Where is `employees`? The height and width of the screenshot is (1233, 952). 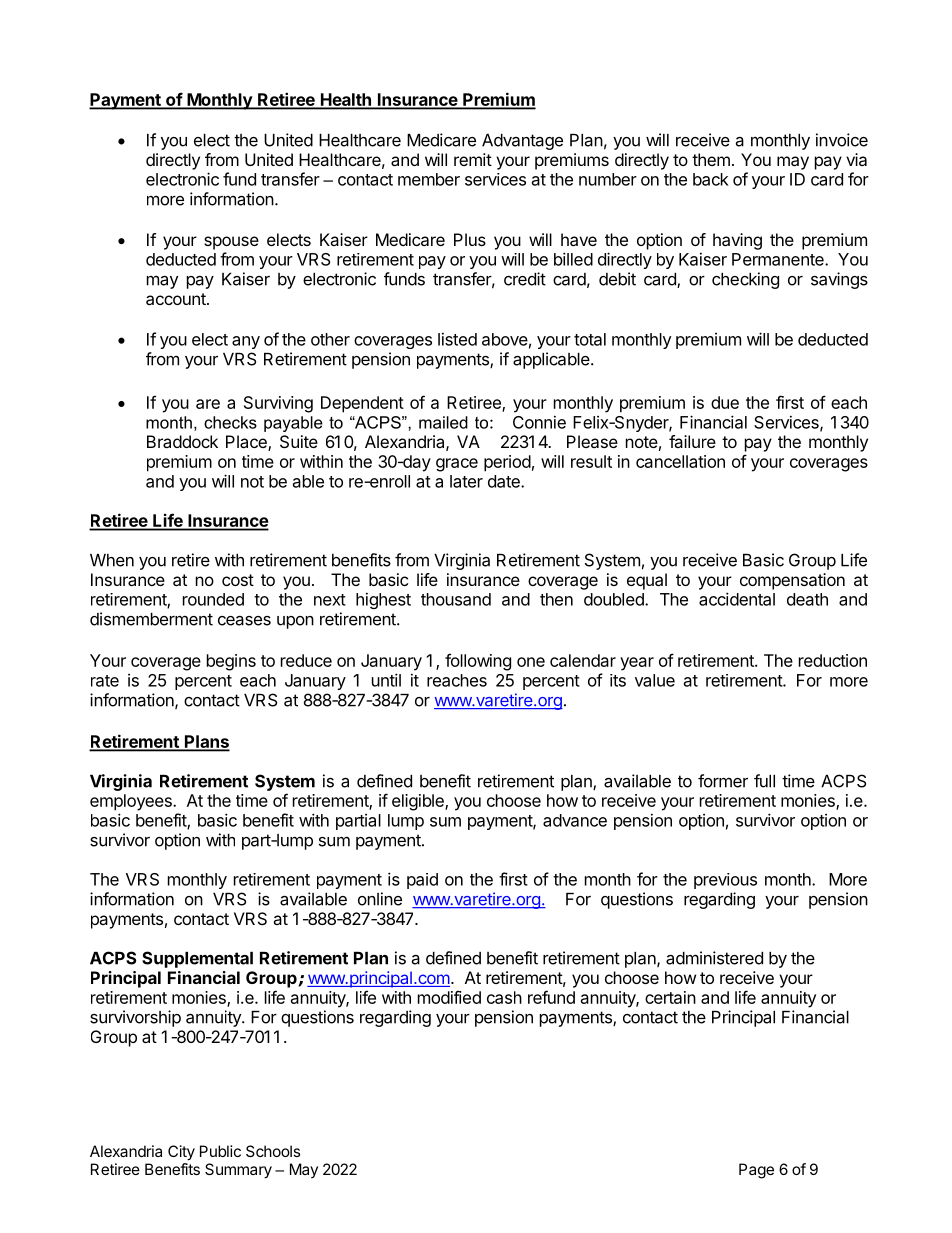 employees is located at coordinates (132, 802).
